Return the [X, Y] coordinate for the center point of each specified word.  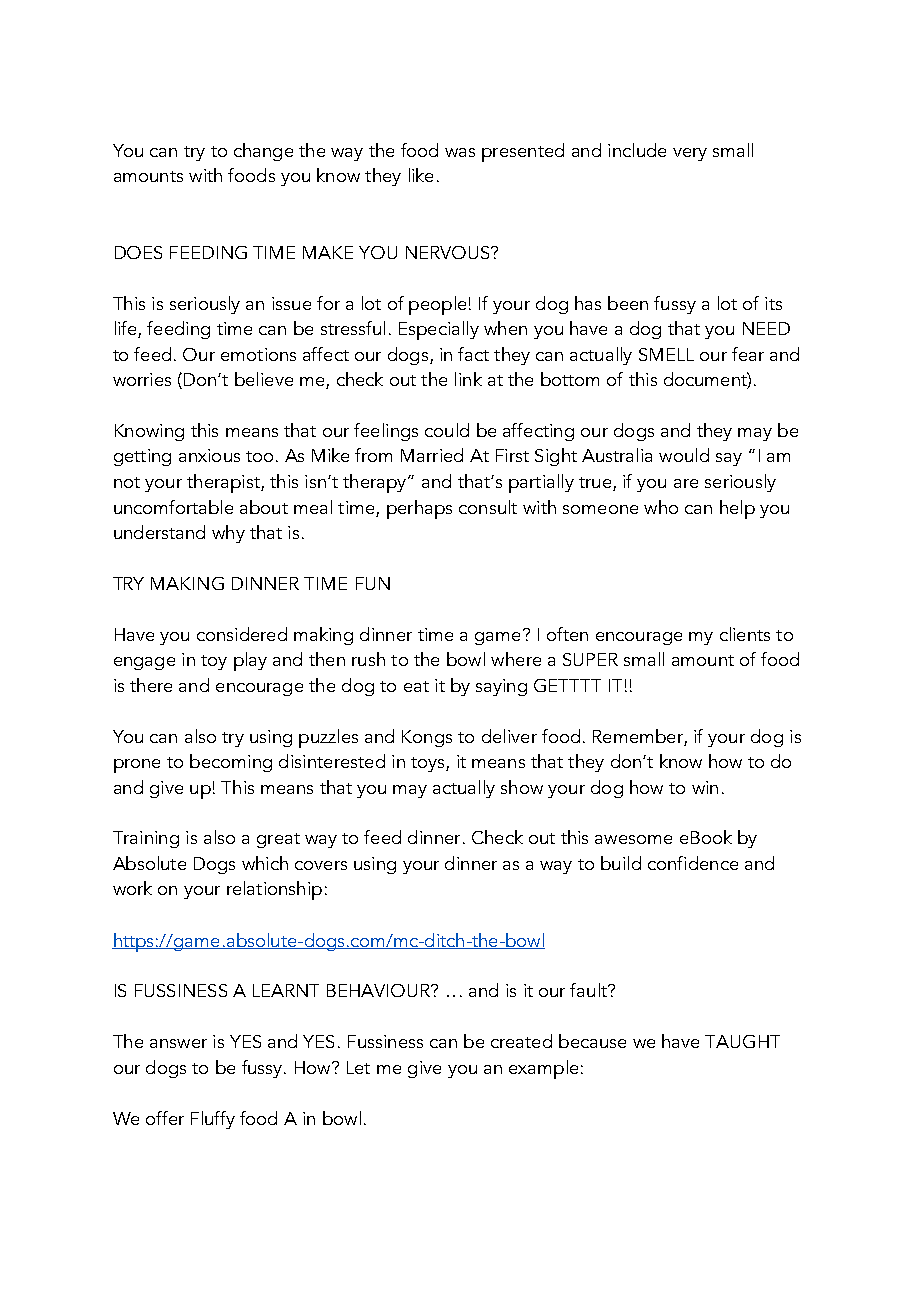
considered [242, 634]
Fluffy [213, 1120]
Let [358, 1067]
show [522, 787]
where [516, 659]
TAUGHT [742, 1041]
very [690, 154]
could [447, 430]
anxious [209, 455]
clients [745, 634]
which [265, 863]
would [684, 455]
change [263, 152]
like [421, 175]
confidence [693, 863]
